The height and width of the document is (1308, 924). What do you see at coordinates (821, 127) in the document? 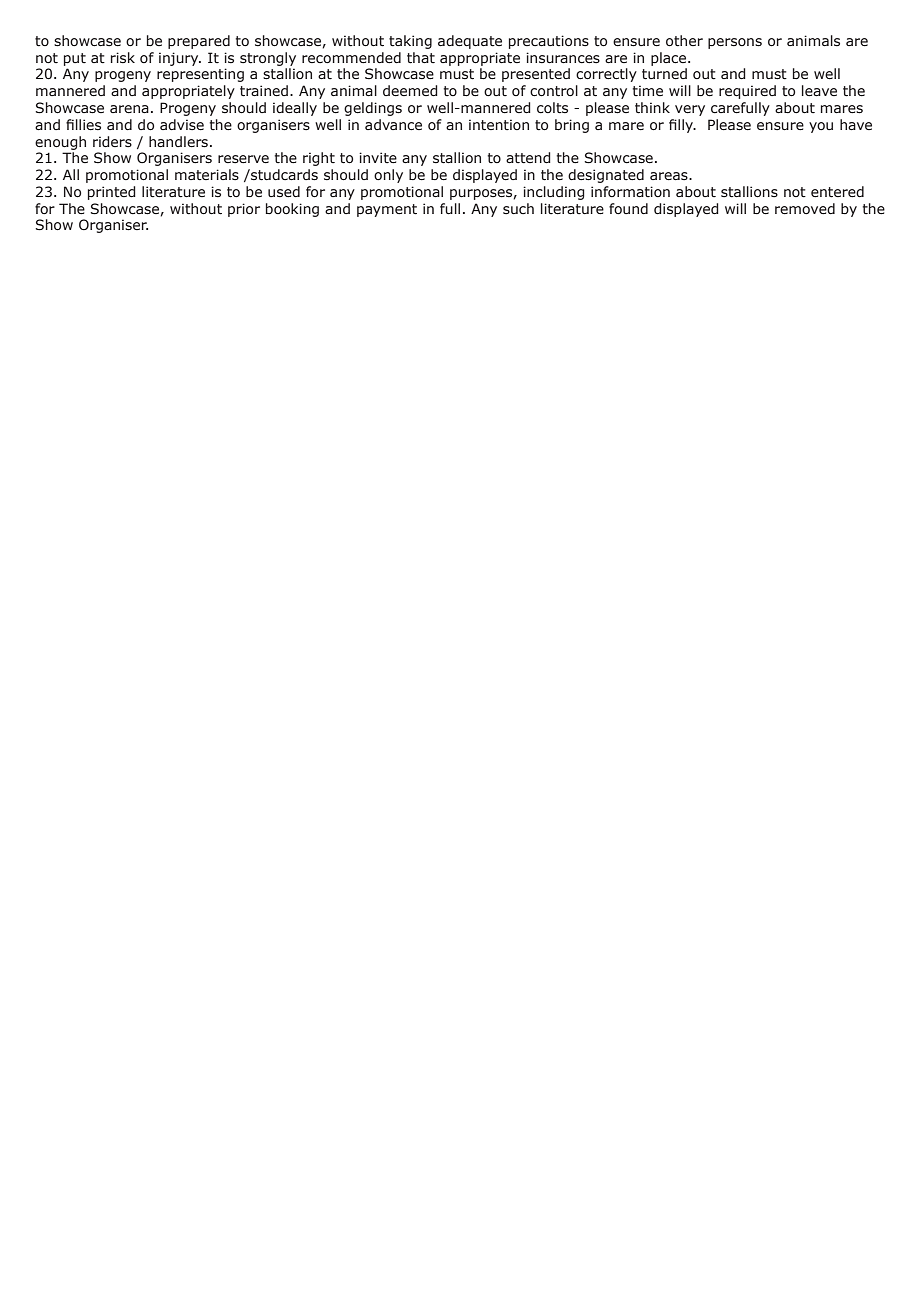
I see `you` at bounding box center [821, 127].
